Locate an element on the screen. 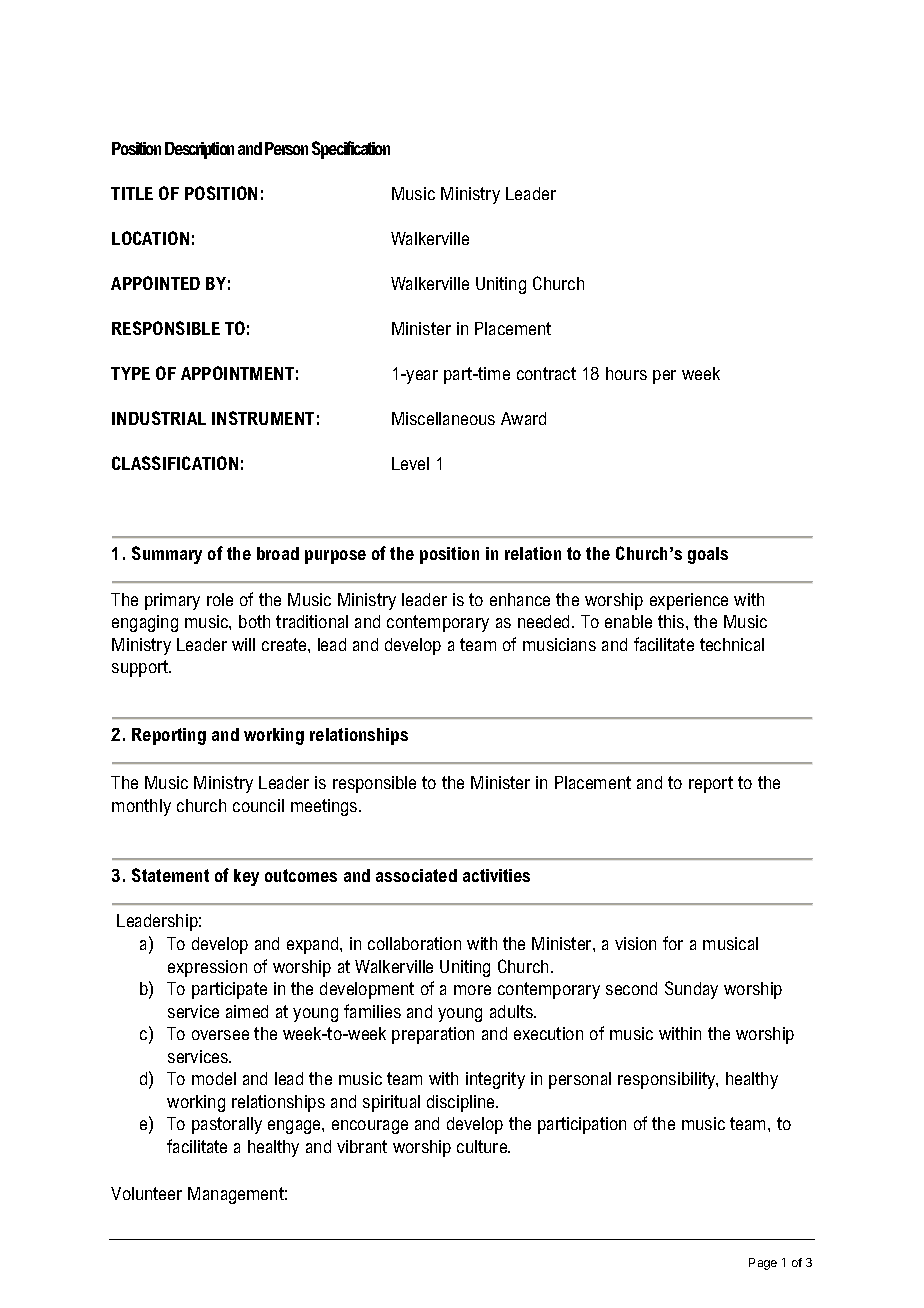 The height and width of the screenshot is (1308, 924). TITLE is located at coordinates (132, 193).
